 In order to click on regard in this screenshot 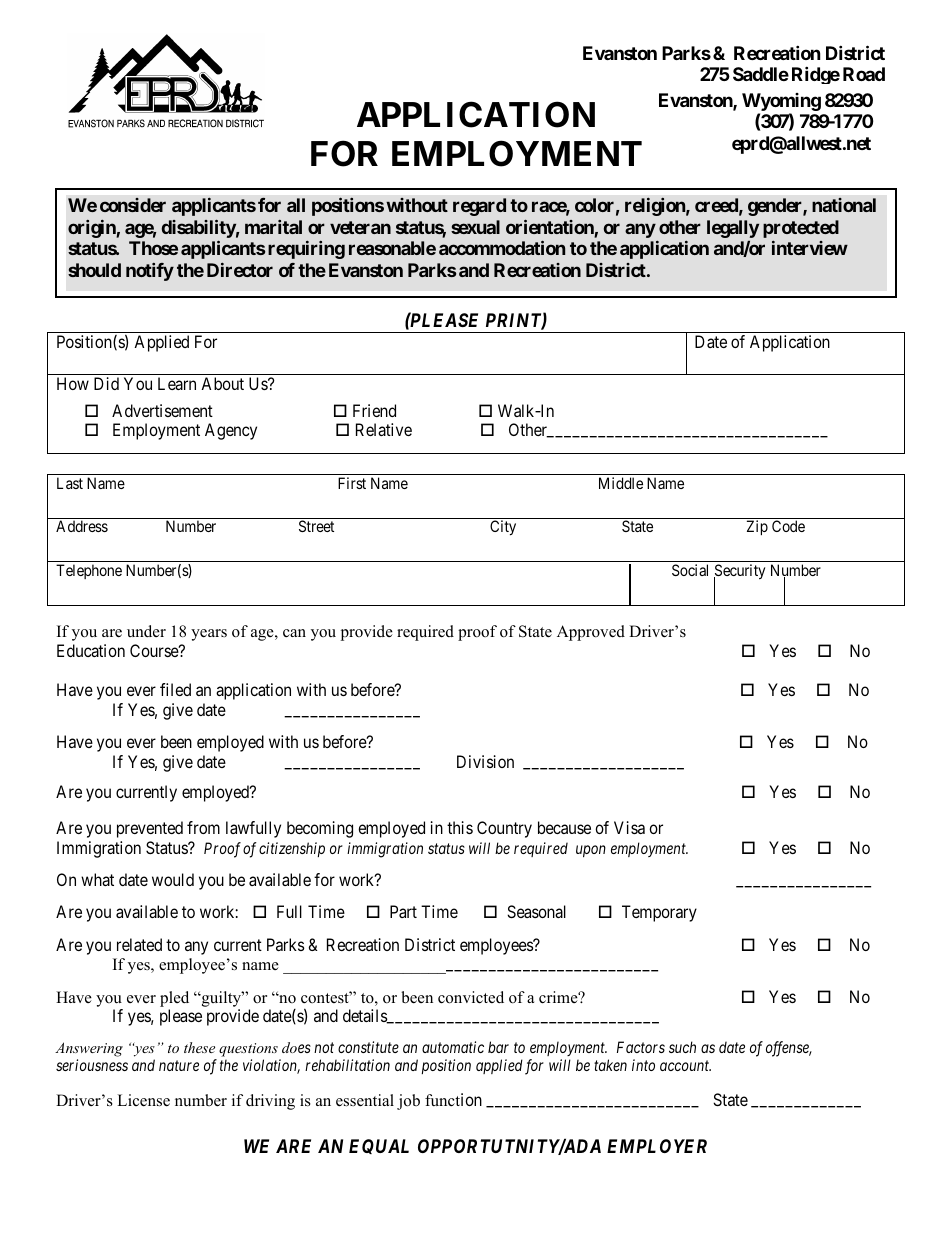, I will do `click(479, 207)`.
